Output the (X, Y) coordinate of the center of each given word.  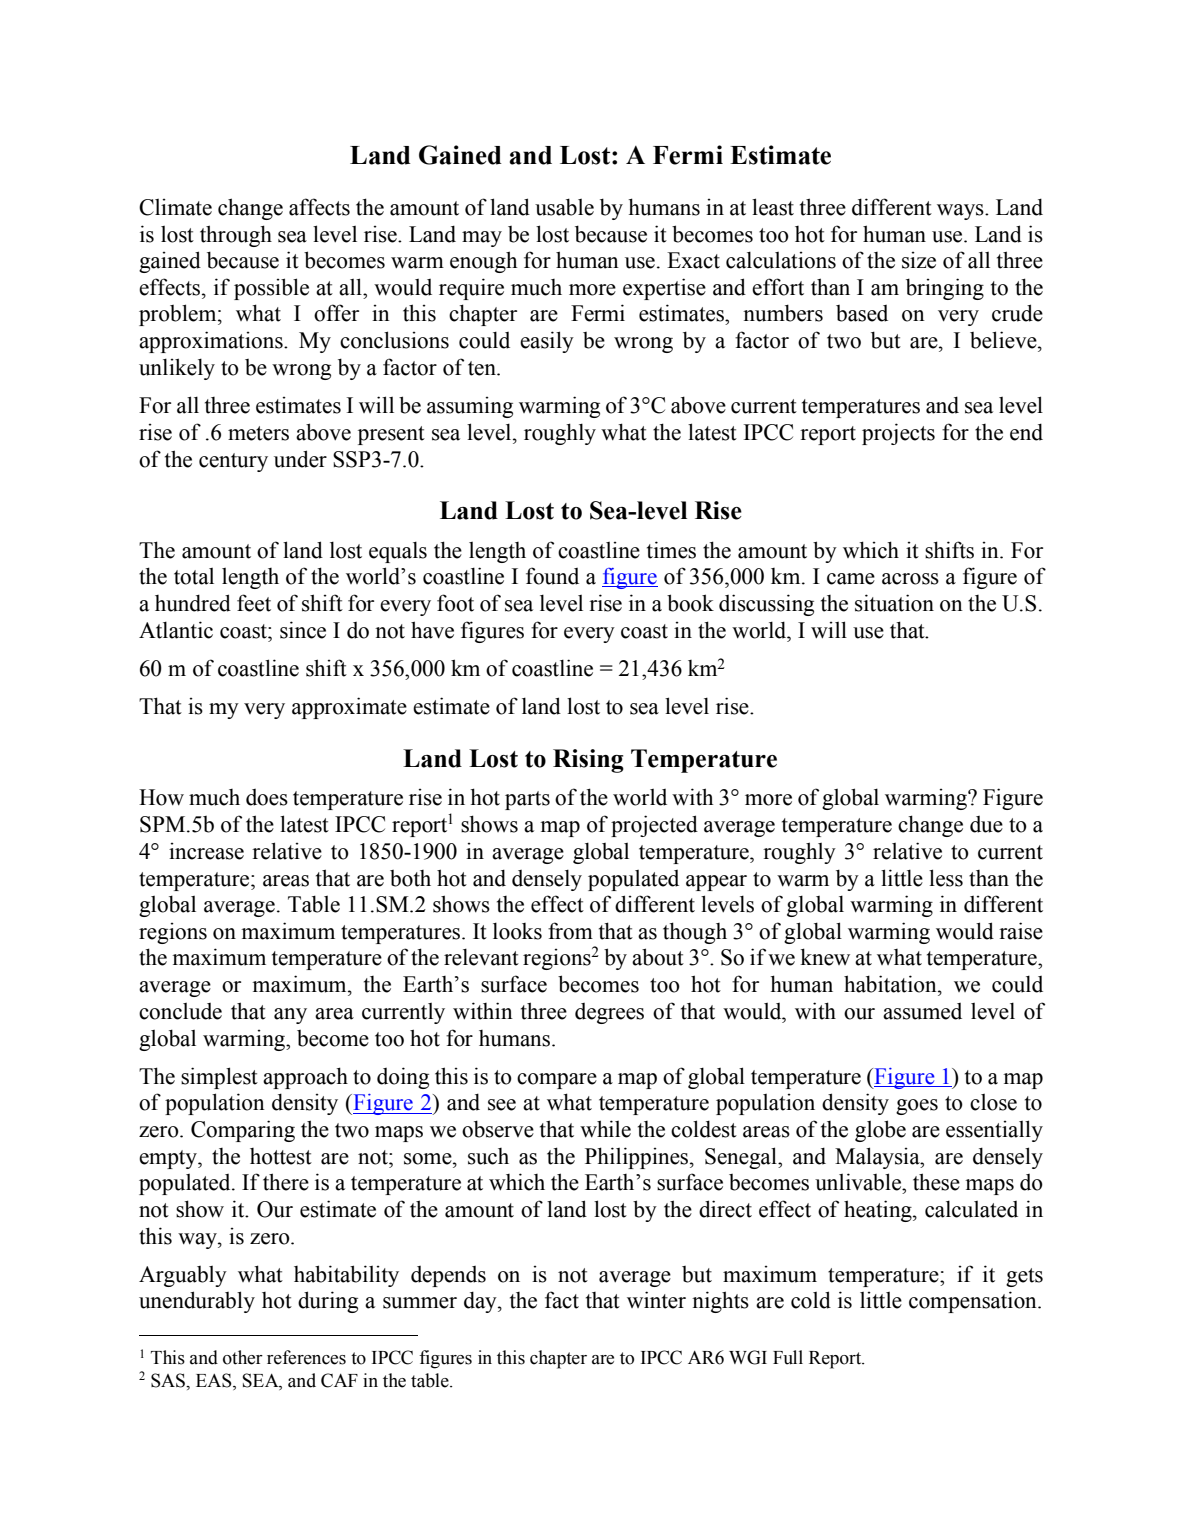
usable (564, 207)
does (267, 797)
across (910, 579)
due (986, 824)
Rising (588, 761)
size (919, 260)
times (671, 550)
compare (557, 1081)
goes (917, 1107)
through (236, 236)
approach (305, 1078)
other (243, 1357)
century (233, 462)
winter (656, 1300)
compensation (974, 1302)
